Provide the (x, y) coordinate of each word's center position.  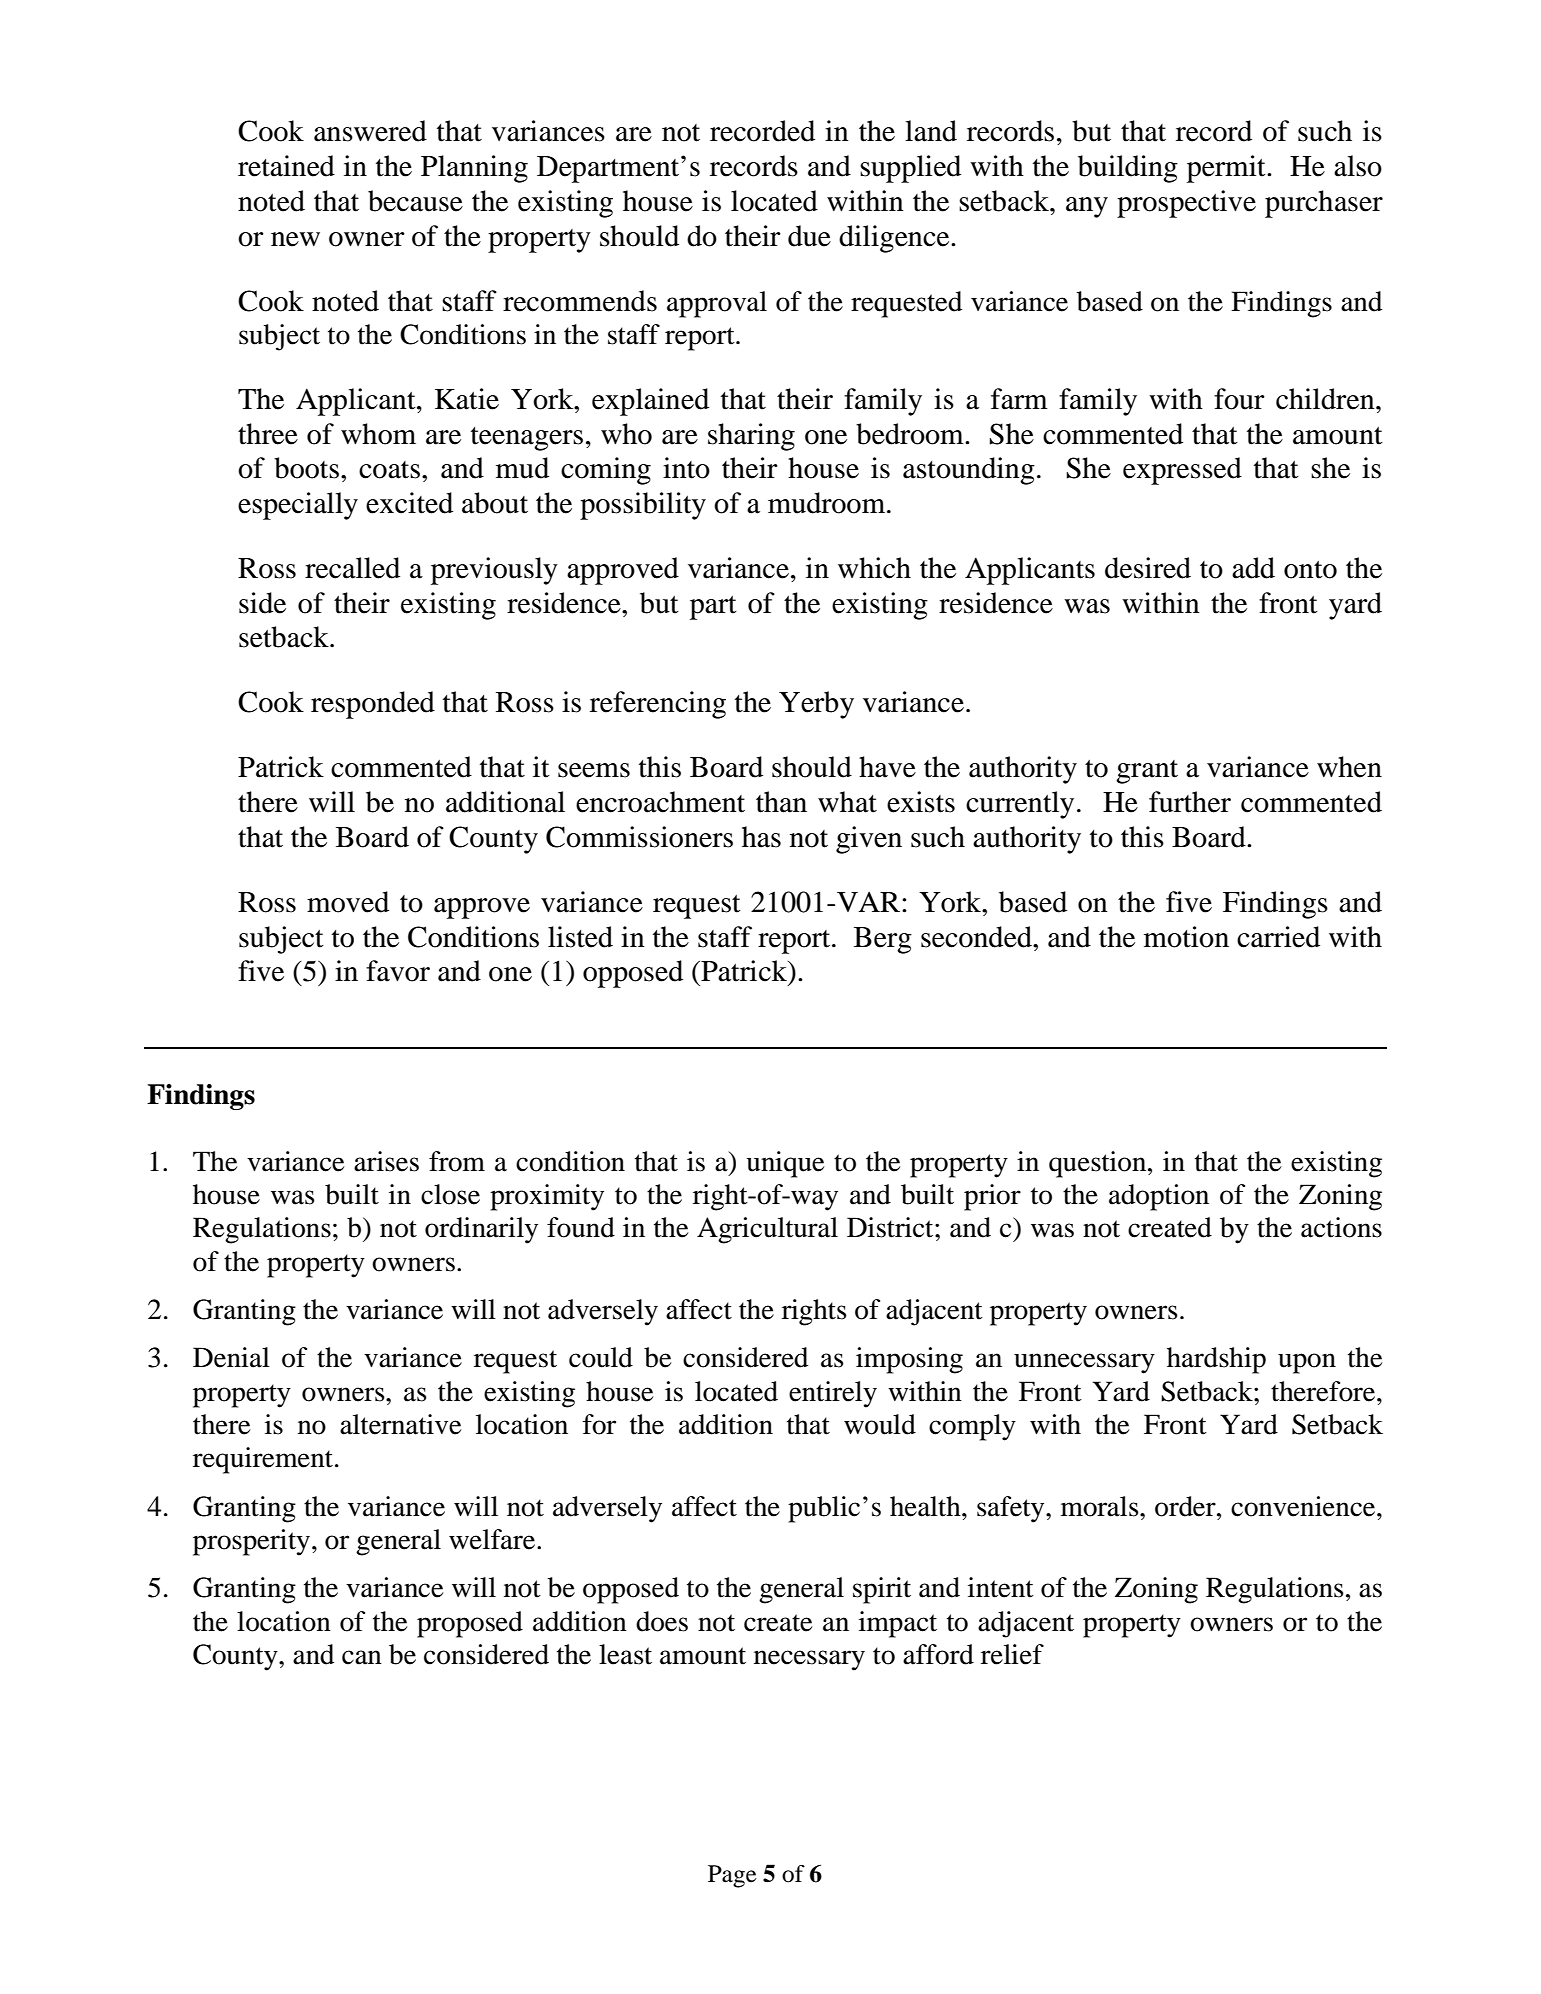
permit (1227, 169)
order (1186, 1506)
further (1190, 802)
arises (386, 1161)
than (781, 802)
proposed (470, 1624)
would (880, 1424)
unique (785, 1164)
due (809, 236)
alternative (400, 1424)
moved (348, 902)
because (415, 201)
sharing (751, 437)
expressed (1182, 471)
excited (409, 503)
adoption (1159, 1197)
